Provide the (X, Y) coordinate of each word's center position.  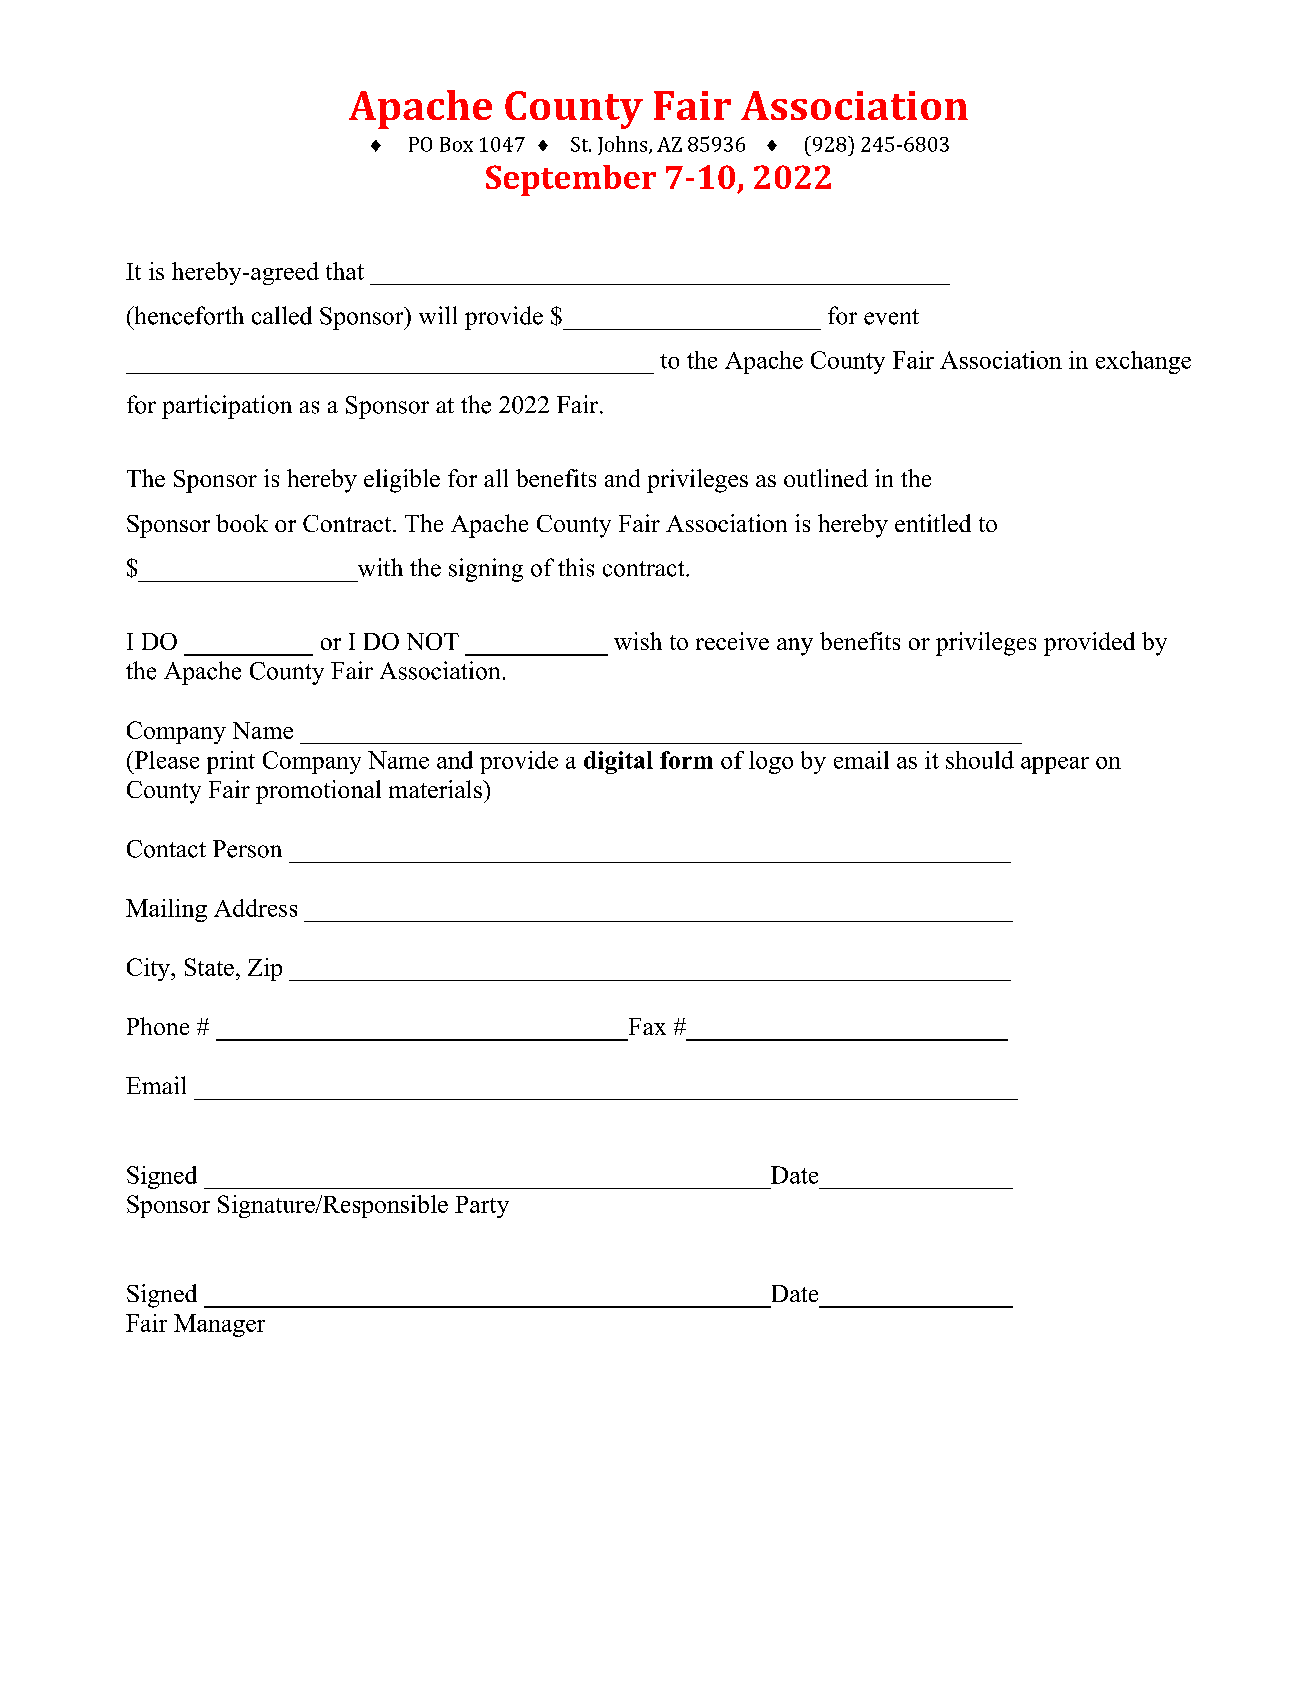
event (891, 317)
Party (482, 1207)
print (231, 762)
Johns (624, 145)
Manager (219, 1325)
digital (618, 762)
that (345, 271)
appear (1055, 765)
